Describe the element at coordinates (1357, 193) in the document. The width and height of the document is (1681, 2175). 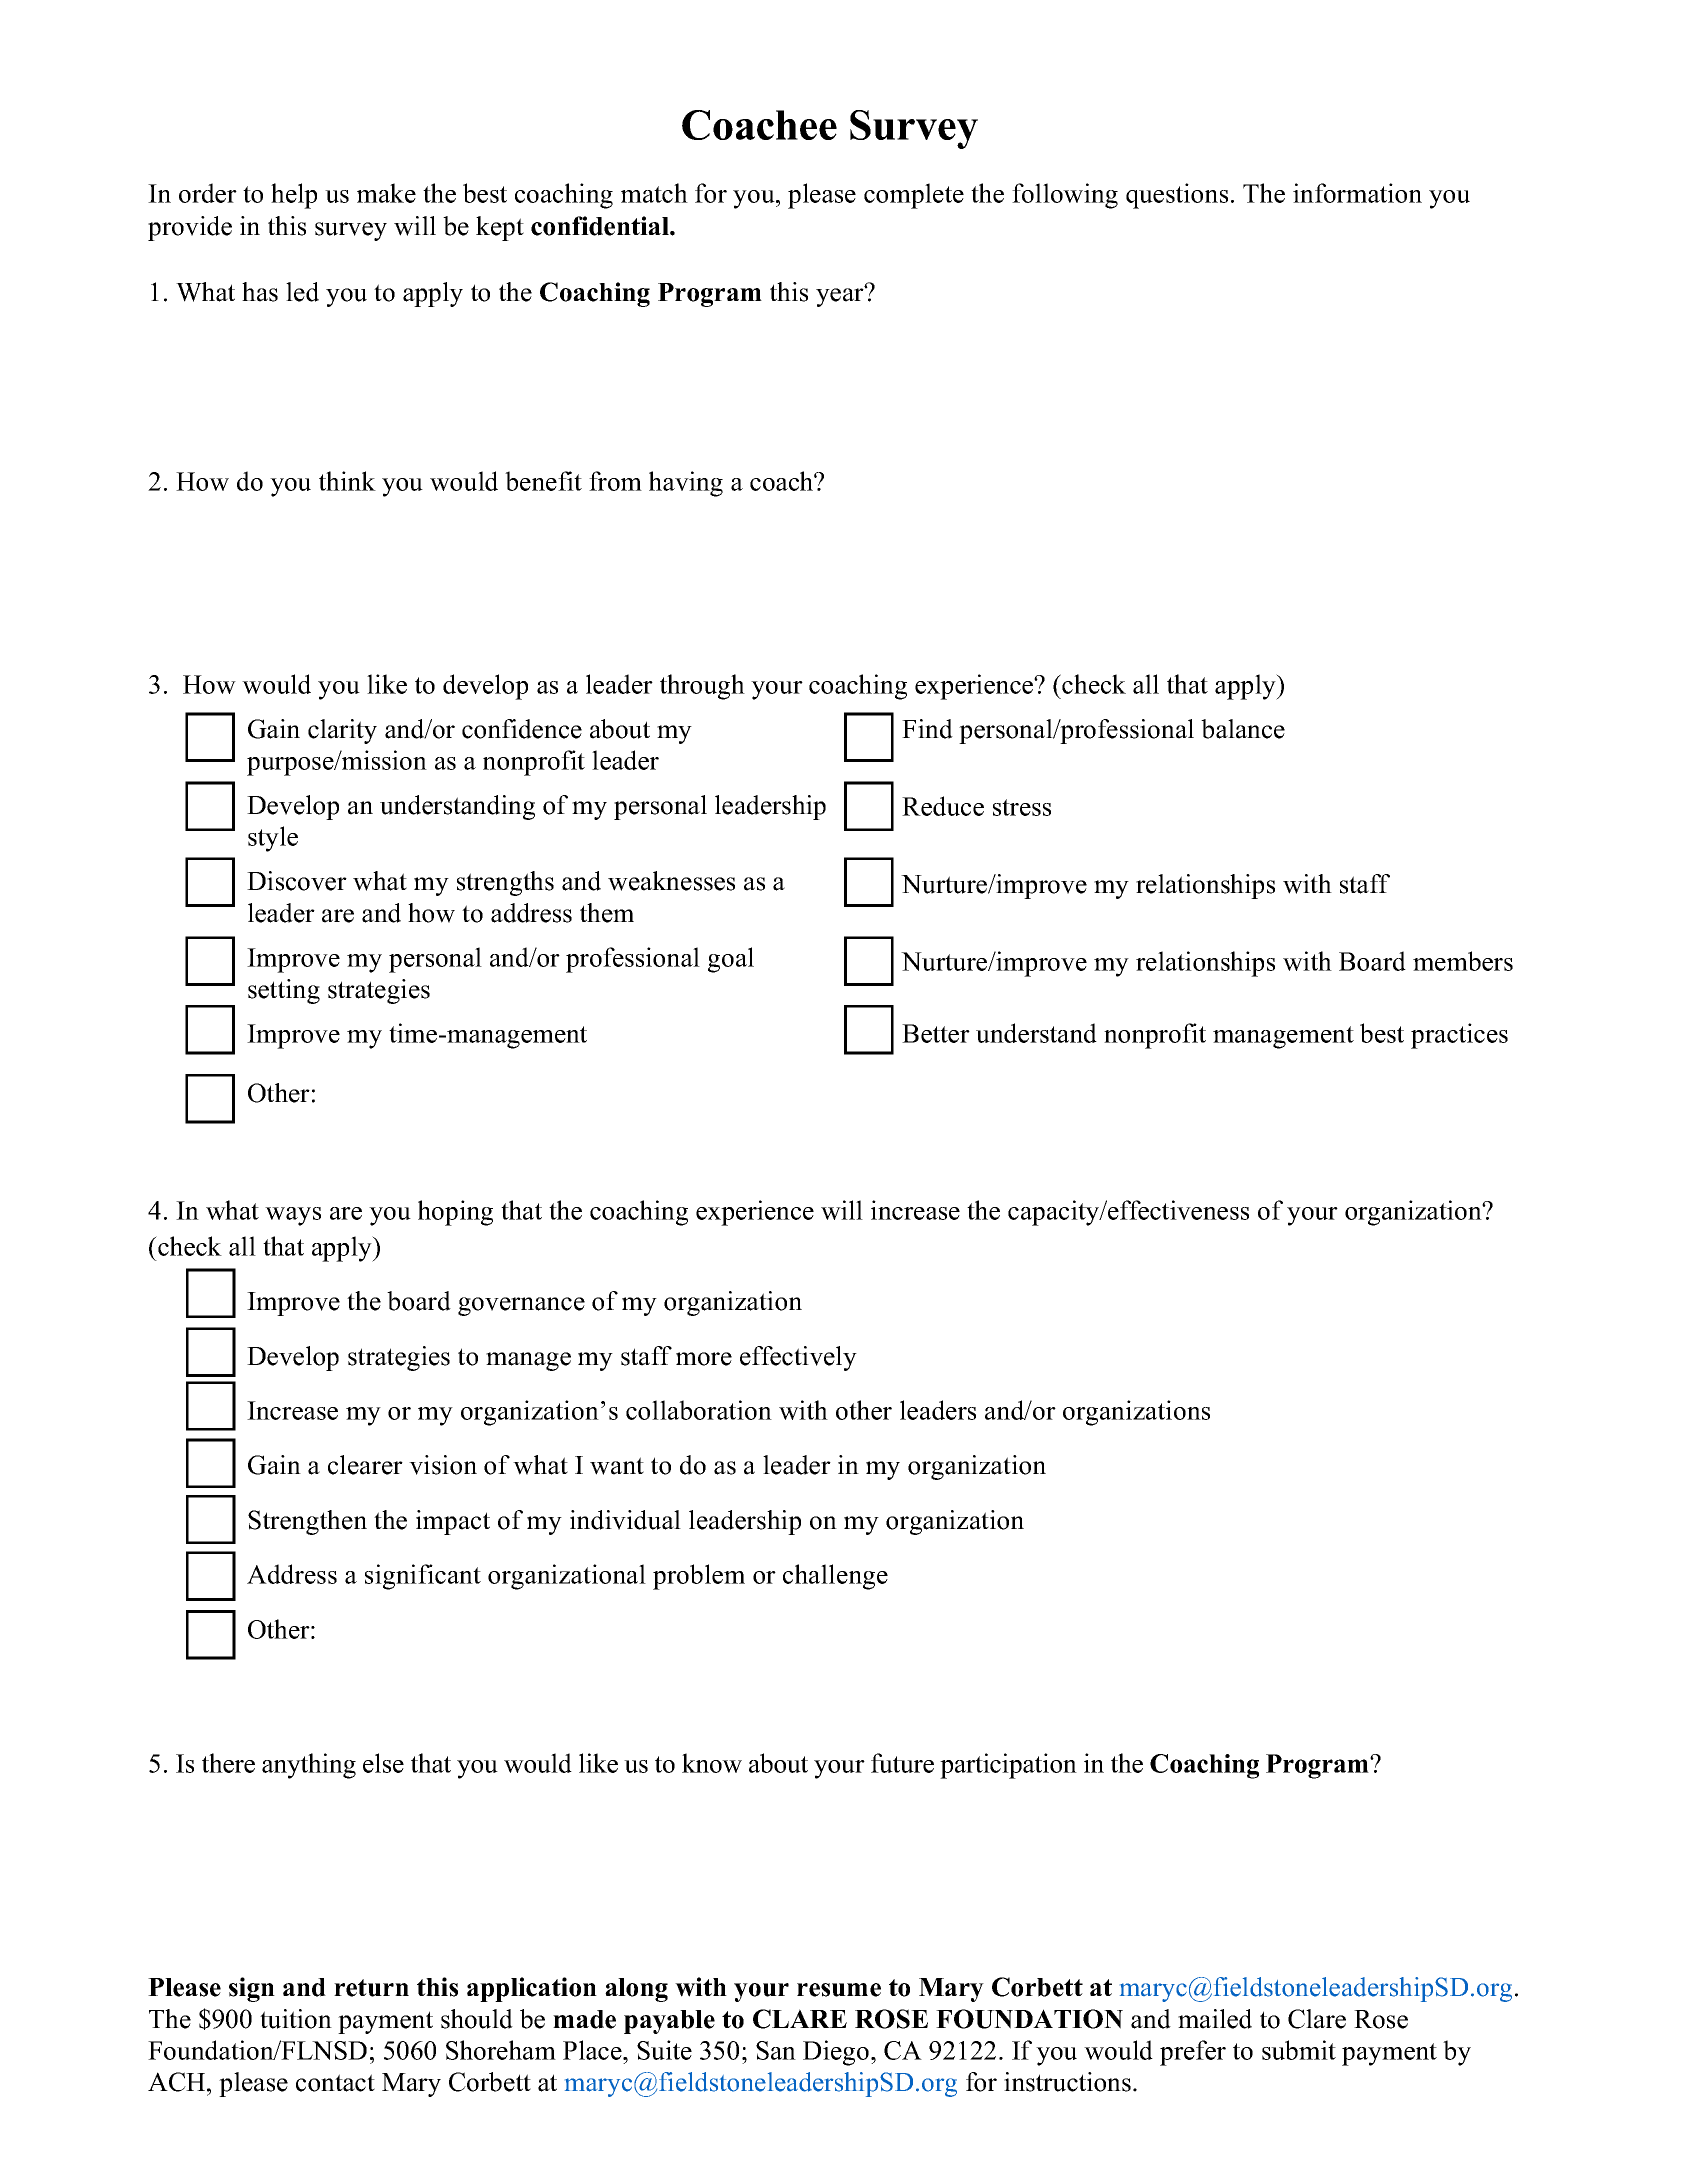
I see `information` at that location.
